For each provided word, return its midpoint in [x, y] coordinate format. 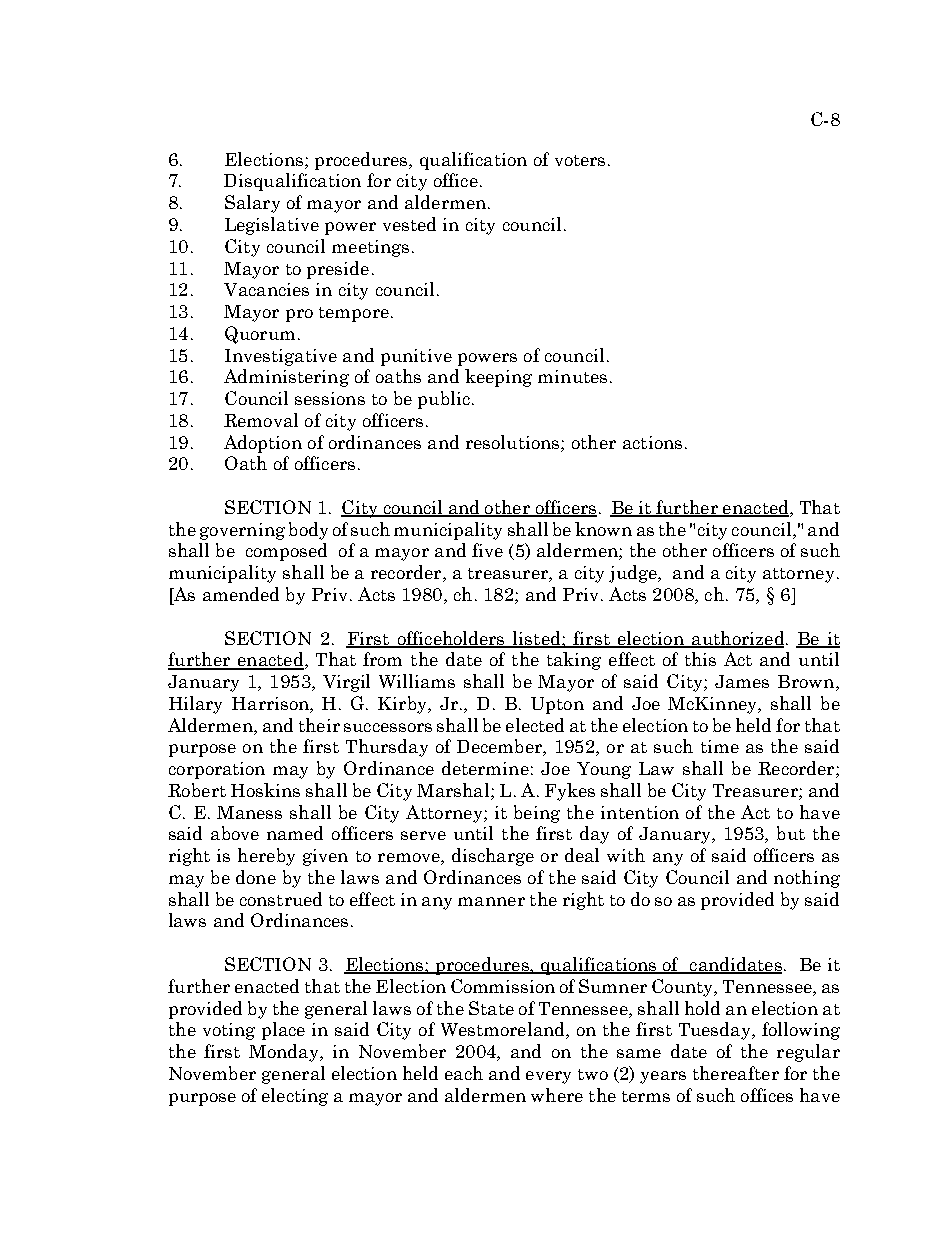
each [464, 1073]
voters [580, 160]
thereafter [736, 1073]
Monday [285, 1053]
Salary [252, 204]
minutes [572, 376]
